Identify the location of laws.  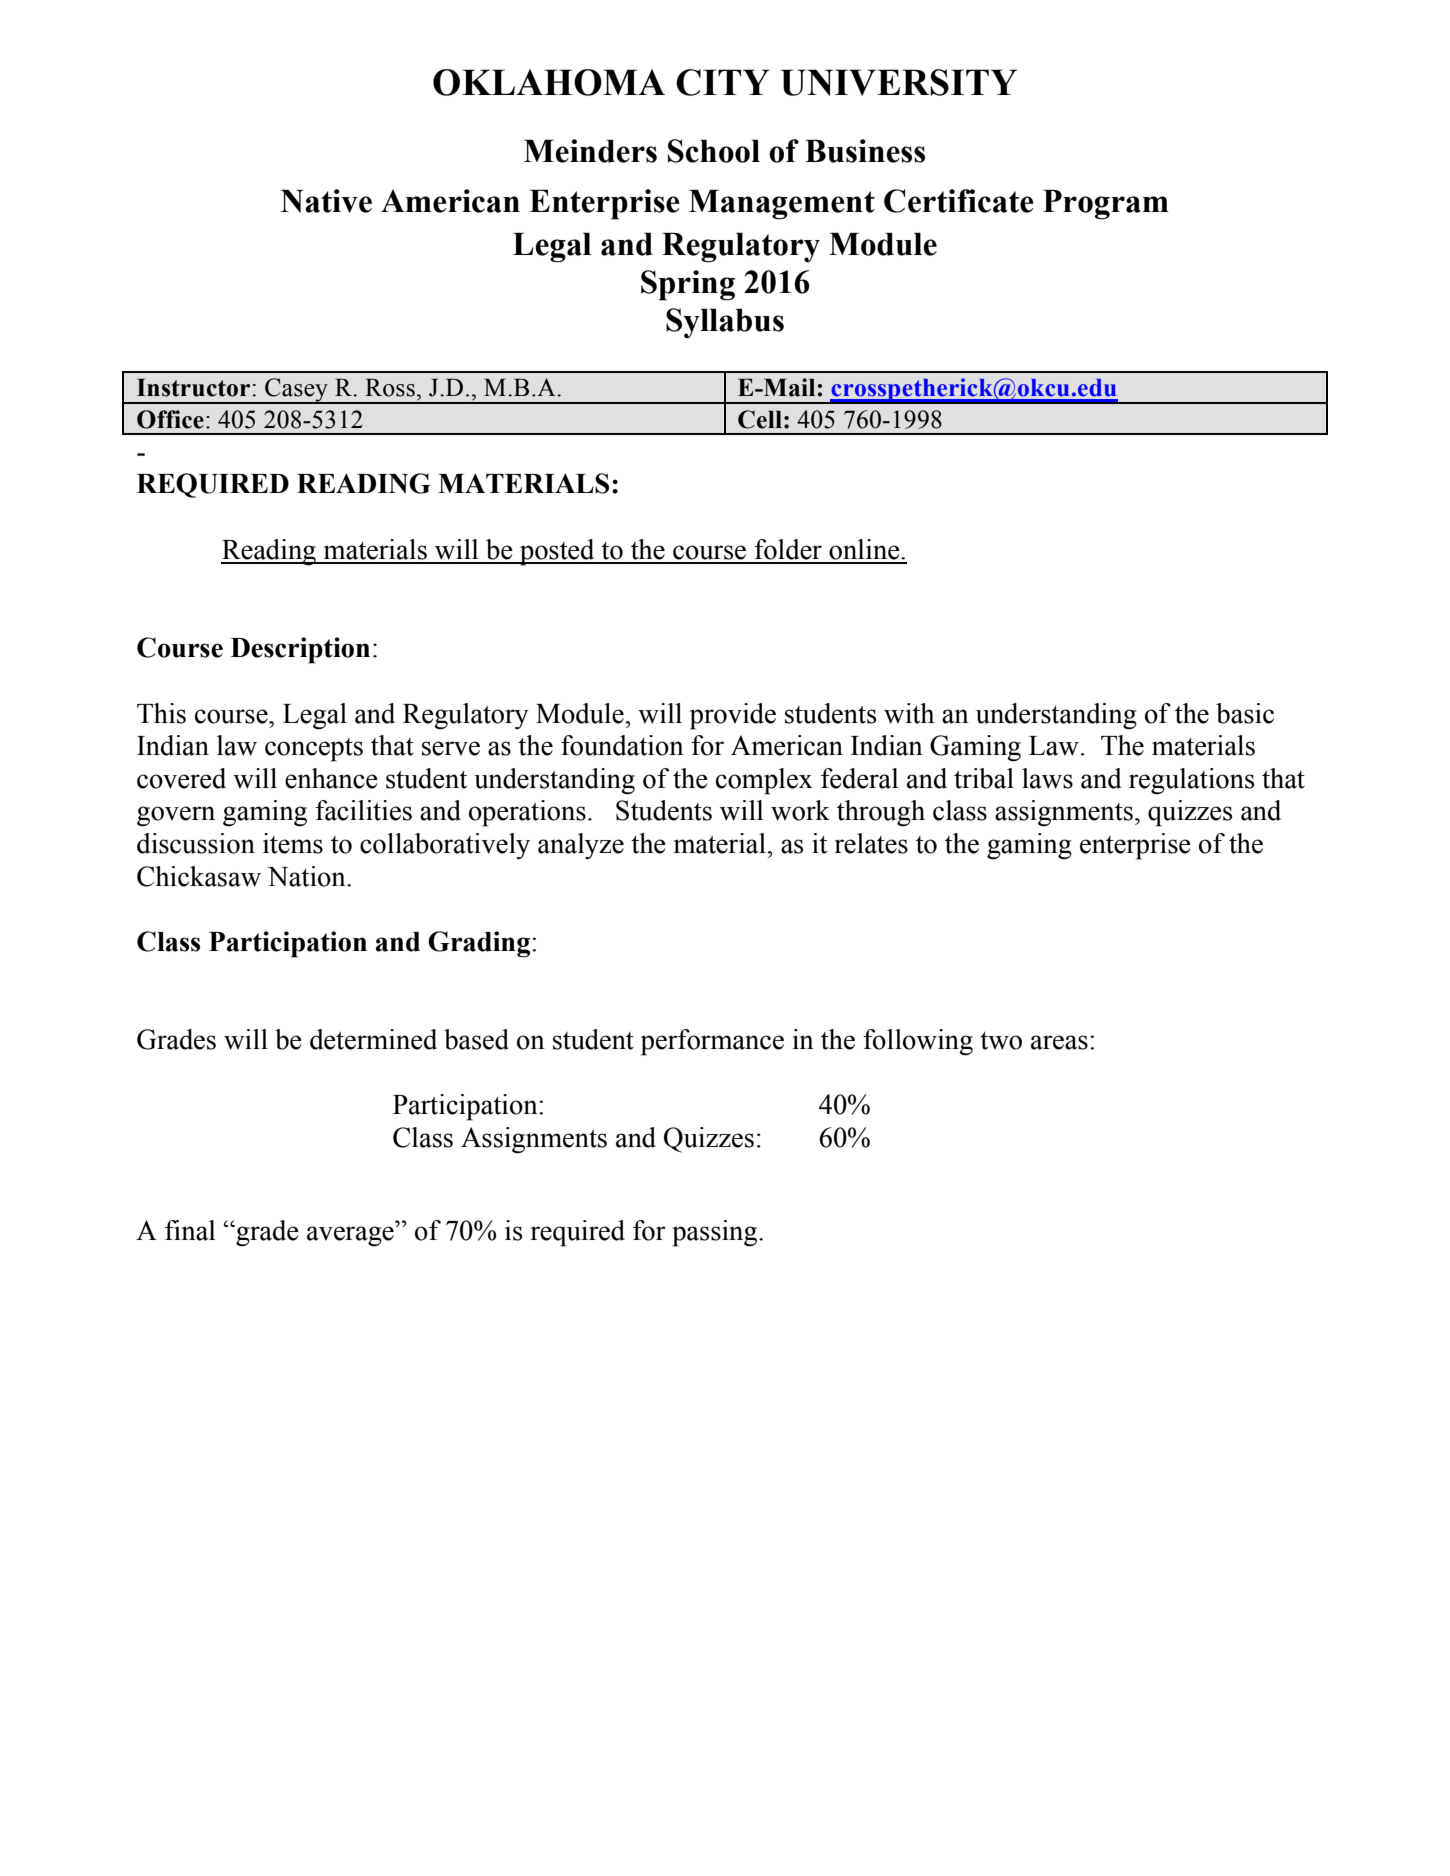
(1047, 778).
